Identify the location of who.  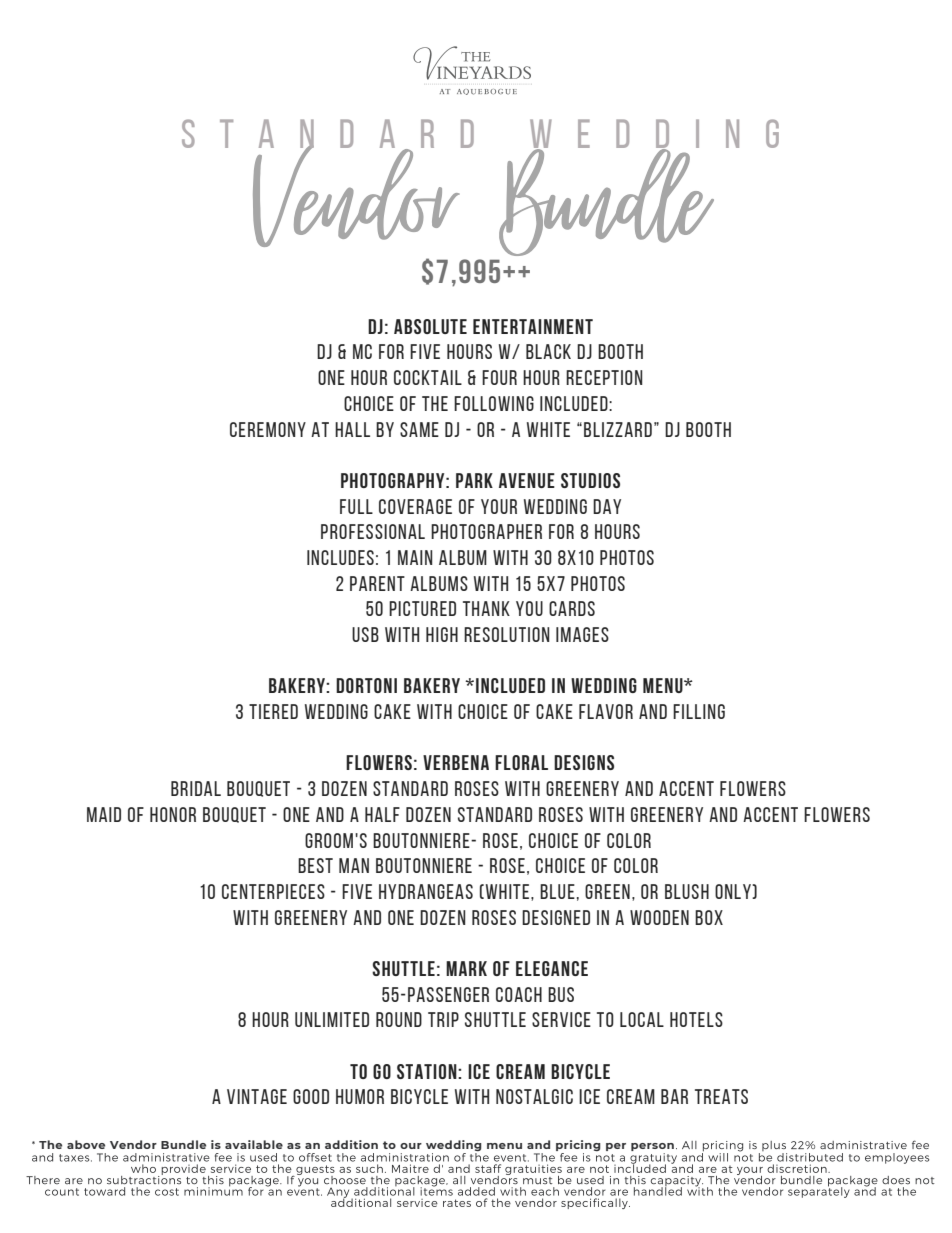
(143, 1168).
